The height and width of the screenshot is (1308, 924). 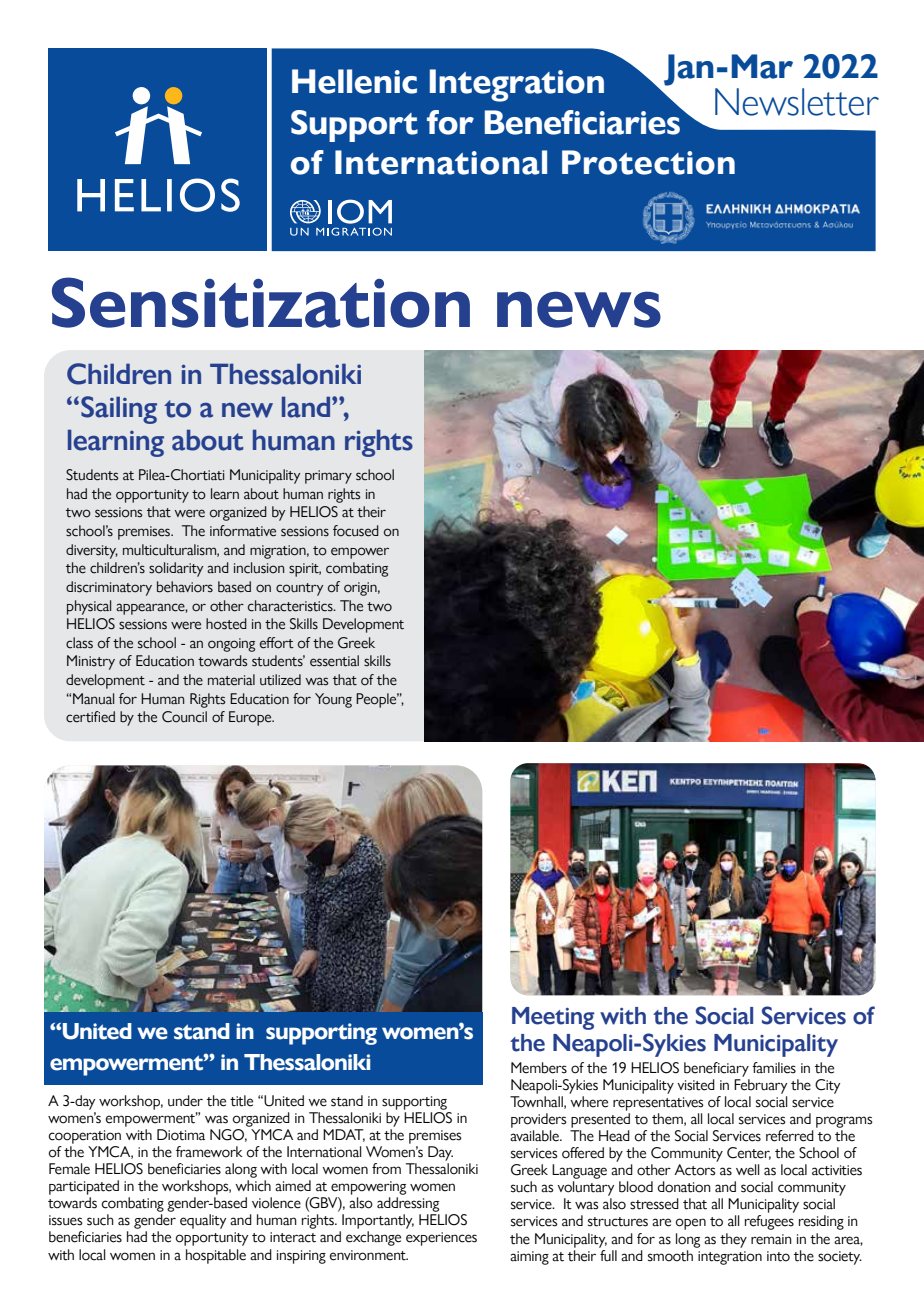 I want to click on Protection, so click(x=648, y=162).
